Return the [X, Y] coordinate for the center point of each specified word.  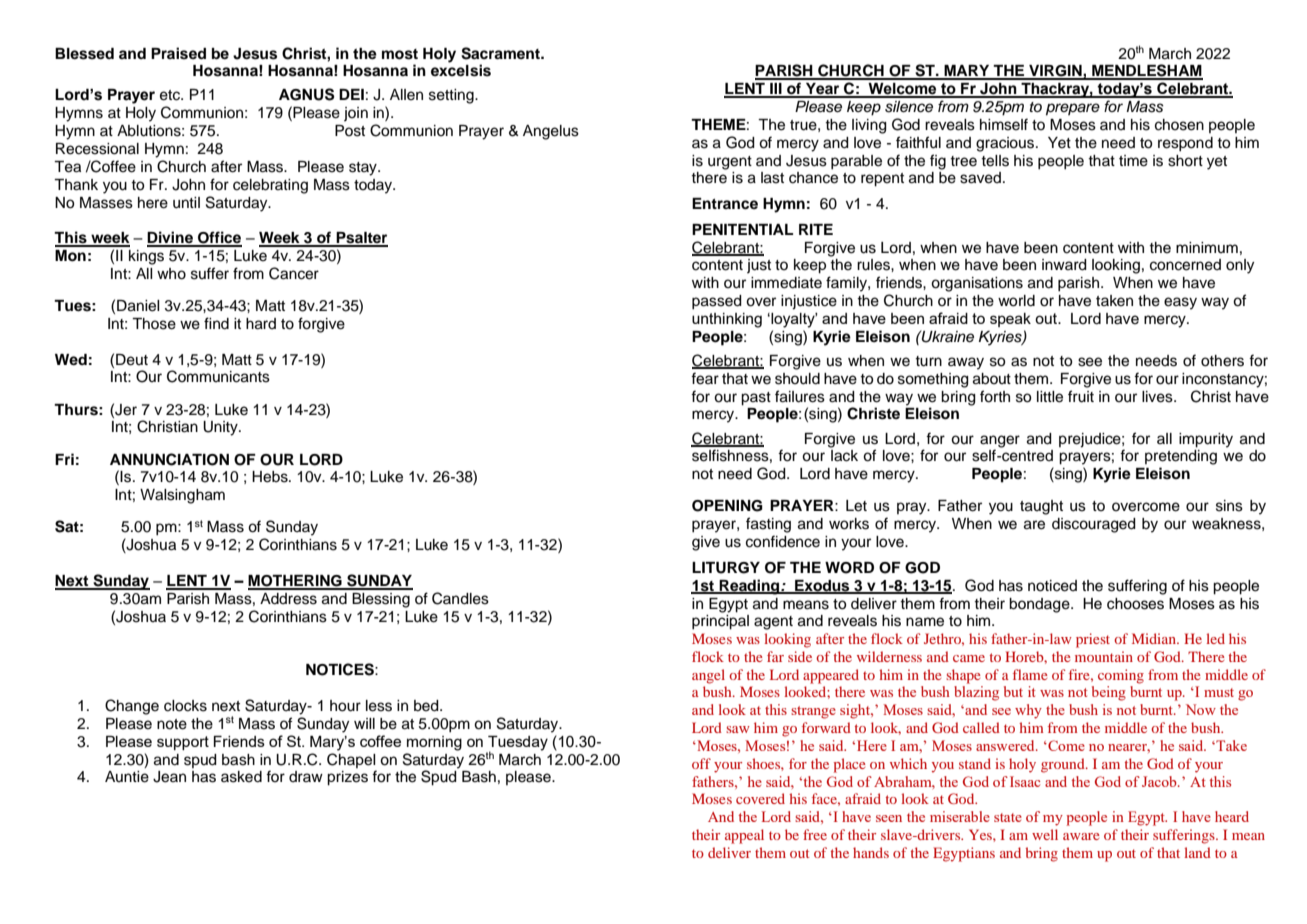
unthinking [727, 320]
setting [452, 96]
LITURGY [726, 568]
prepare [1073, 109]
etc [171, 95]
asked [241, 777]
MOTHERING [296, 582]
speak [1010, 320]
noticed [1052, 586]
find [216, 323]
